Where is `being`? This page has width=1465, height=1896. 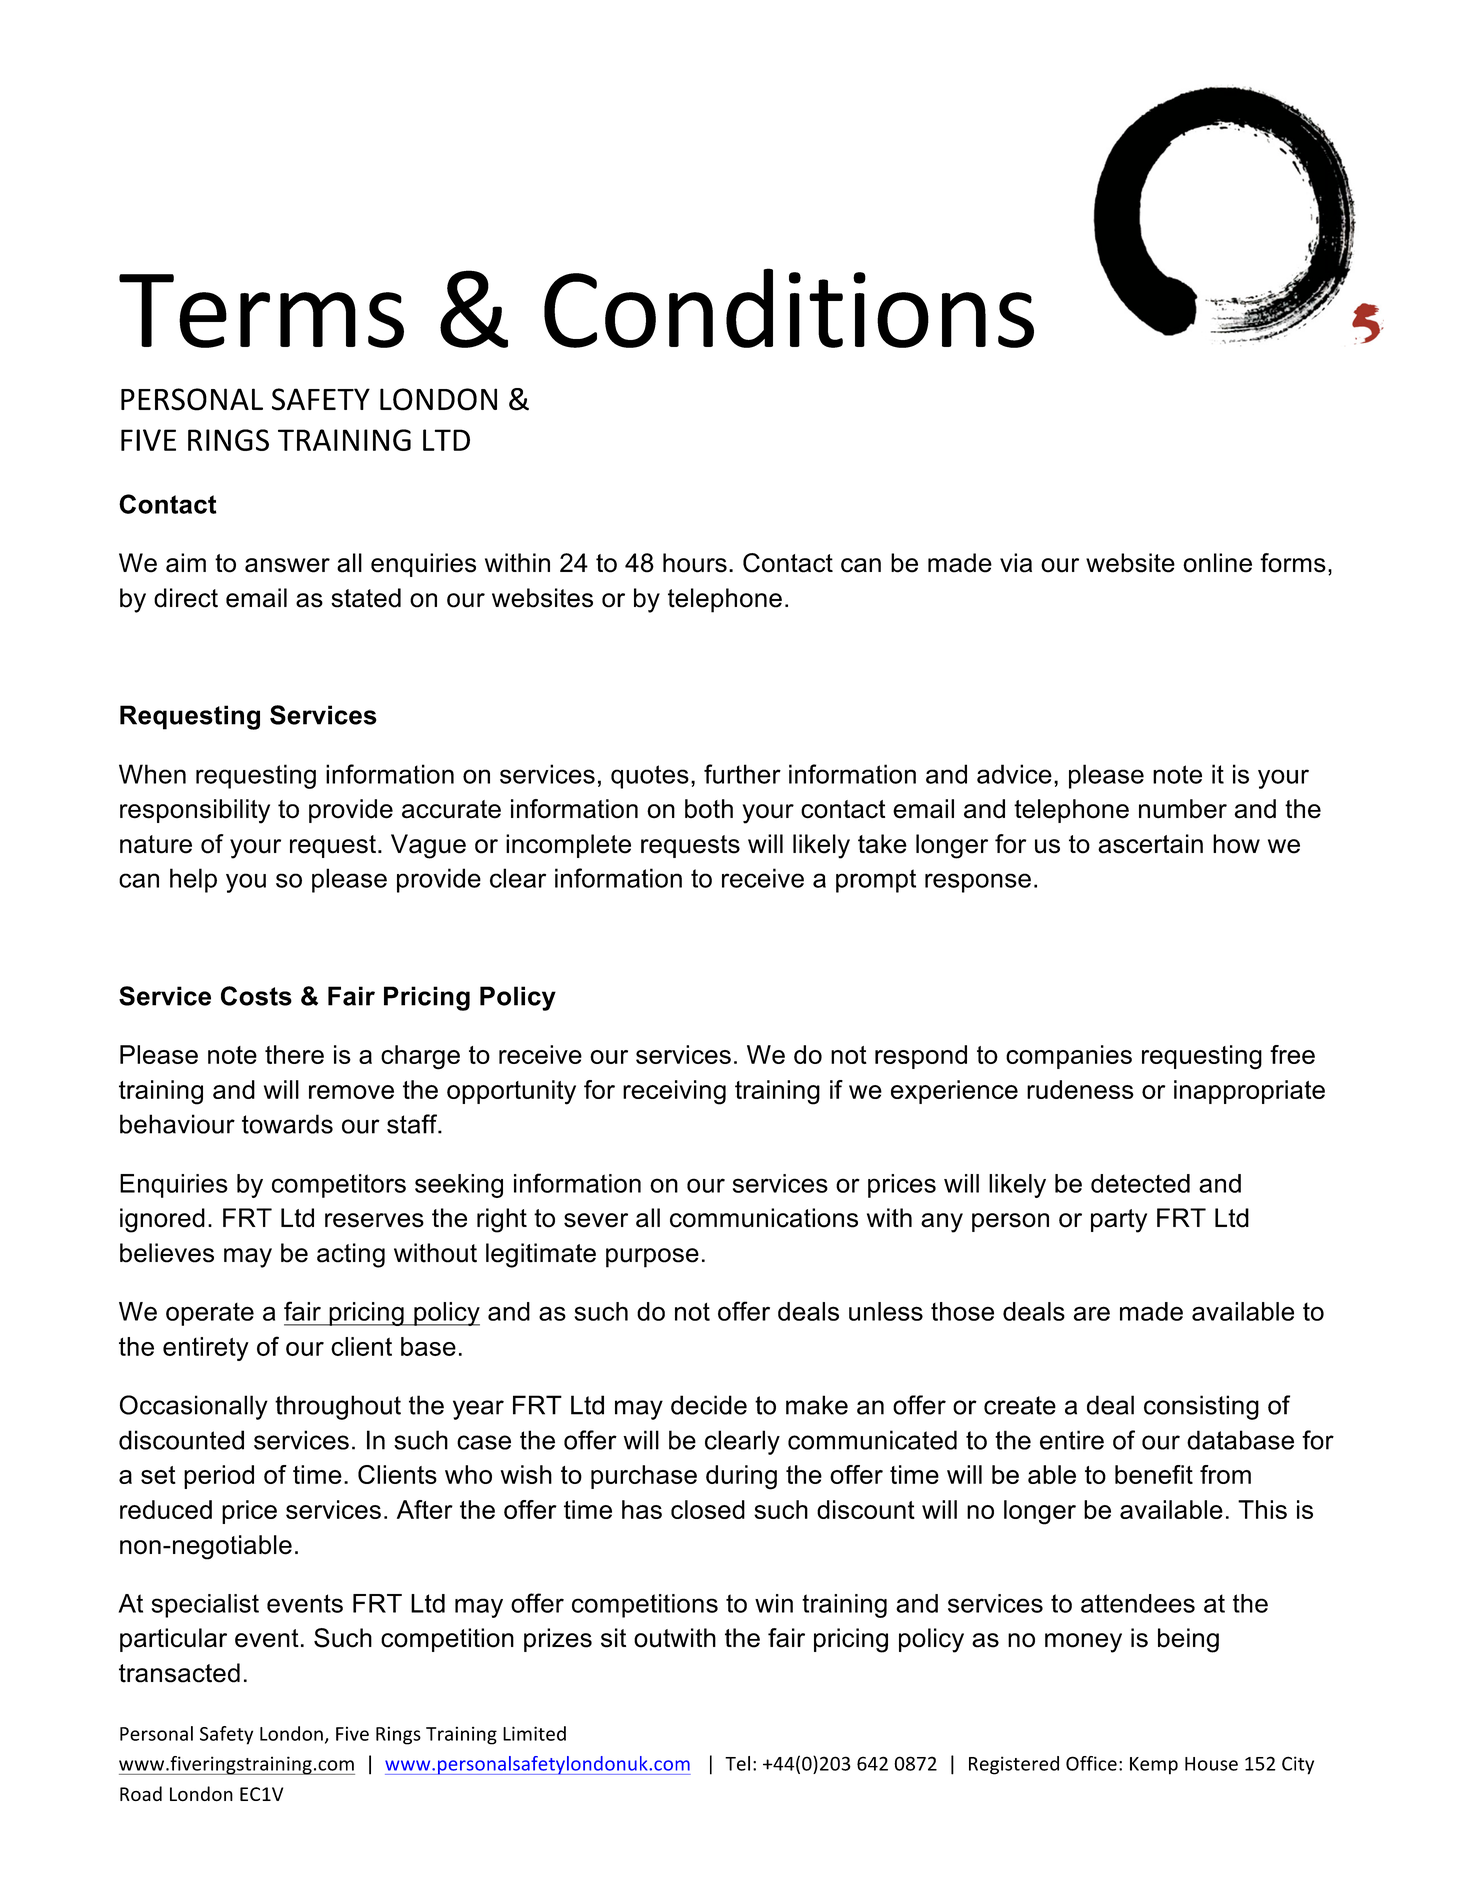
being is located at coordinates (1188, 1640).
